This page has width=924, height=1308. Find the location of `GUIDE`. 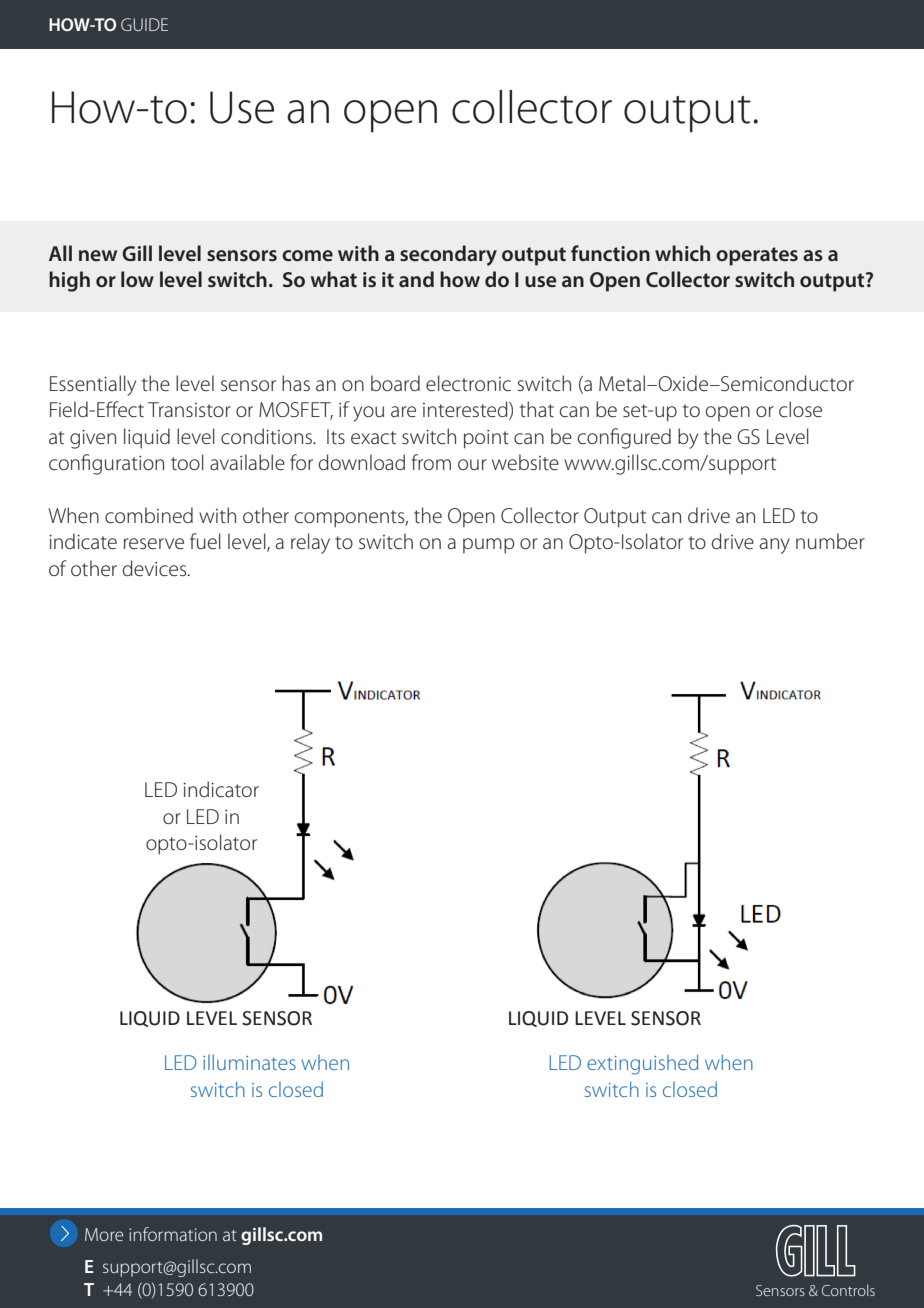

GUIDE is located at coordinates (144, 24).
